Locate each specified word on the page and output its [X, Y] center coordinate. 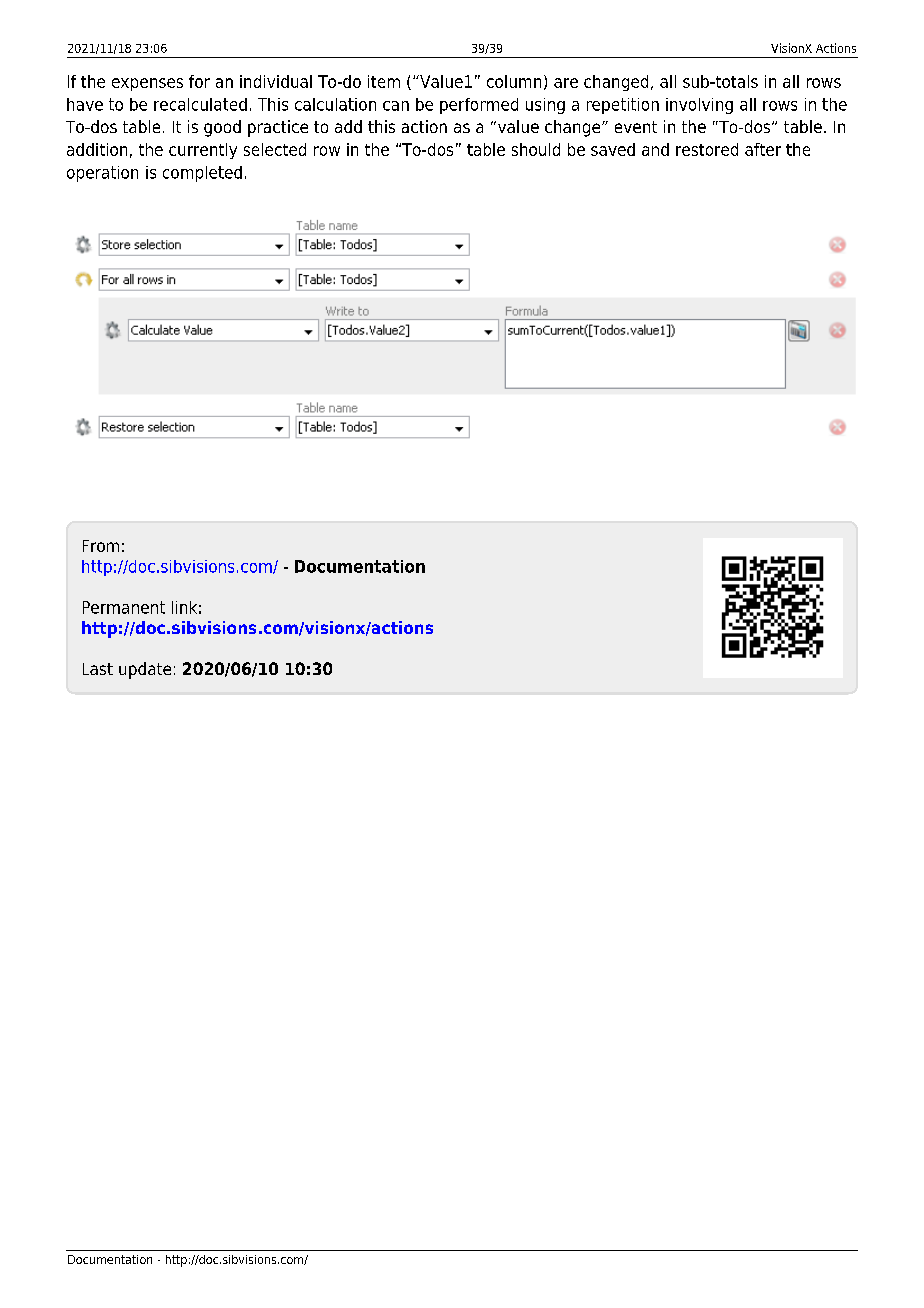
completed [202, 174]
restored [707, 149]
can [396, 106]
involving [699, 106]
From [101, 546]
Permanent [124, 607]
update [145, 670]
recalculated [200, 104]
